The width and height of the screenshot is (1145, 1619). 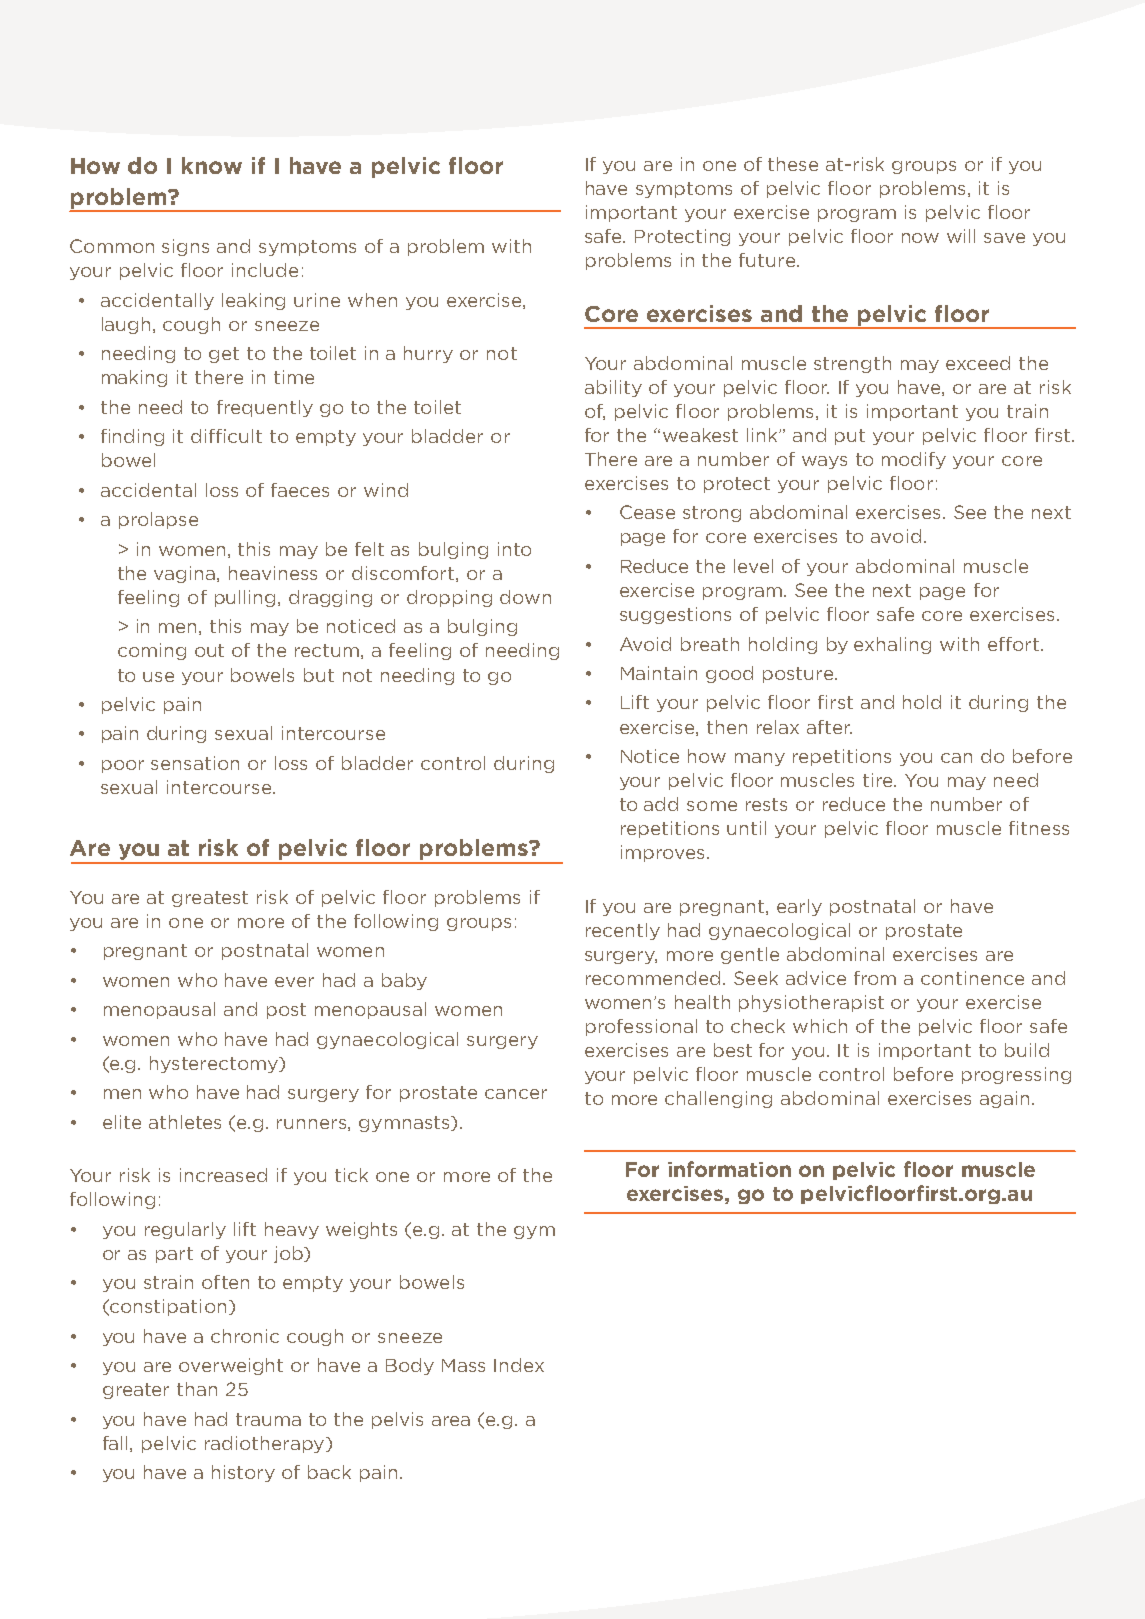 What do you see at coordinates (525, 597) in the screenshot?
I see `down` at bounding box center [525, 597].
